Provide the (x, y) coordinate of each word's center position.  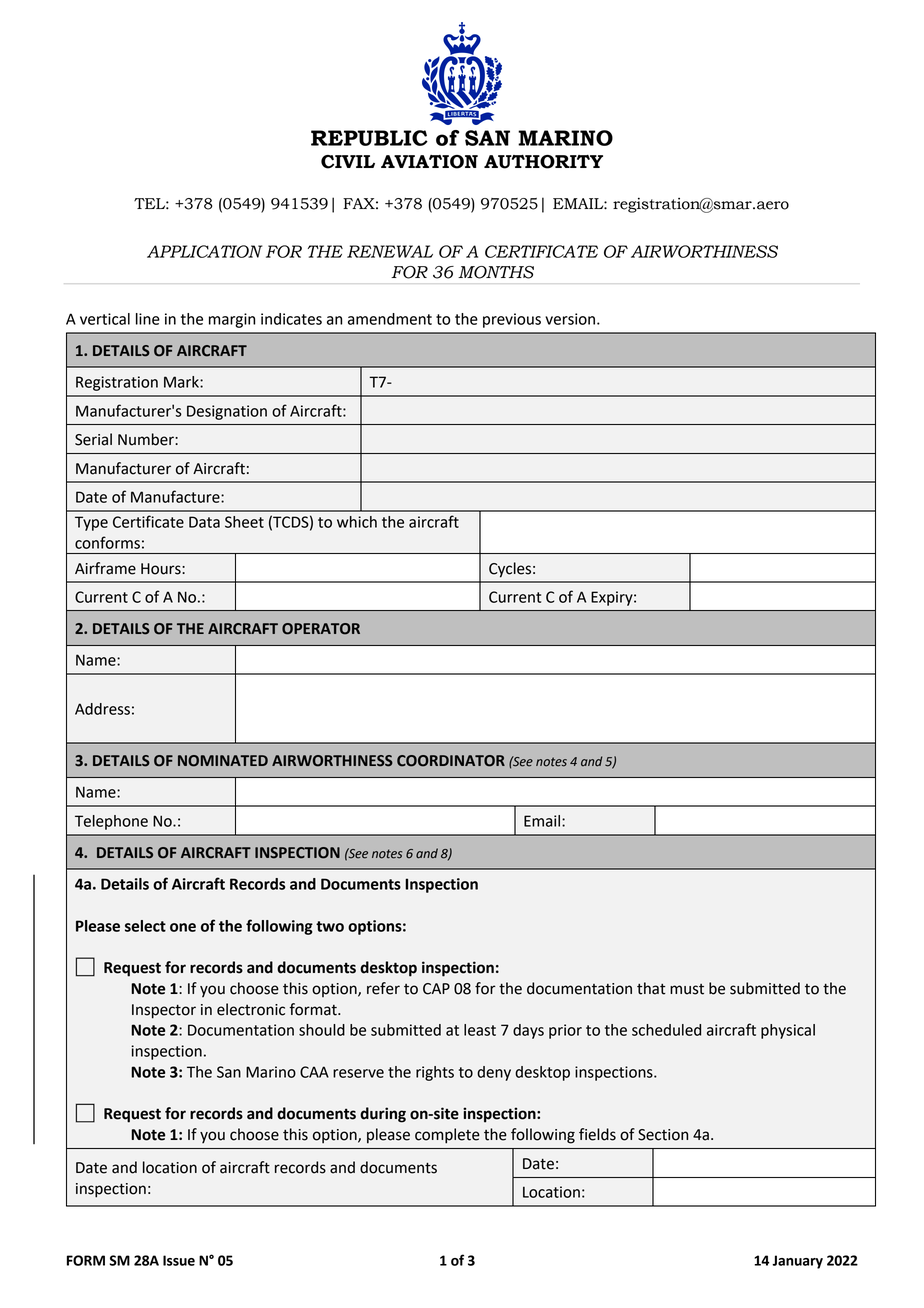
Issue (179, 1260)
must (687, 989)
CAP (436, 989)
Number (147, 439)
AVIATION (429, 162)
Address (102, 709)
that (651, 988)
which (357, 522)
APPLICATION (205, 251)
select (145, 926)
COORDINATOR (451, 761)
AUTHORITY (543, 162)
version (571, 319)
